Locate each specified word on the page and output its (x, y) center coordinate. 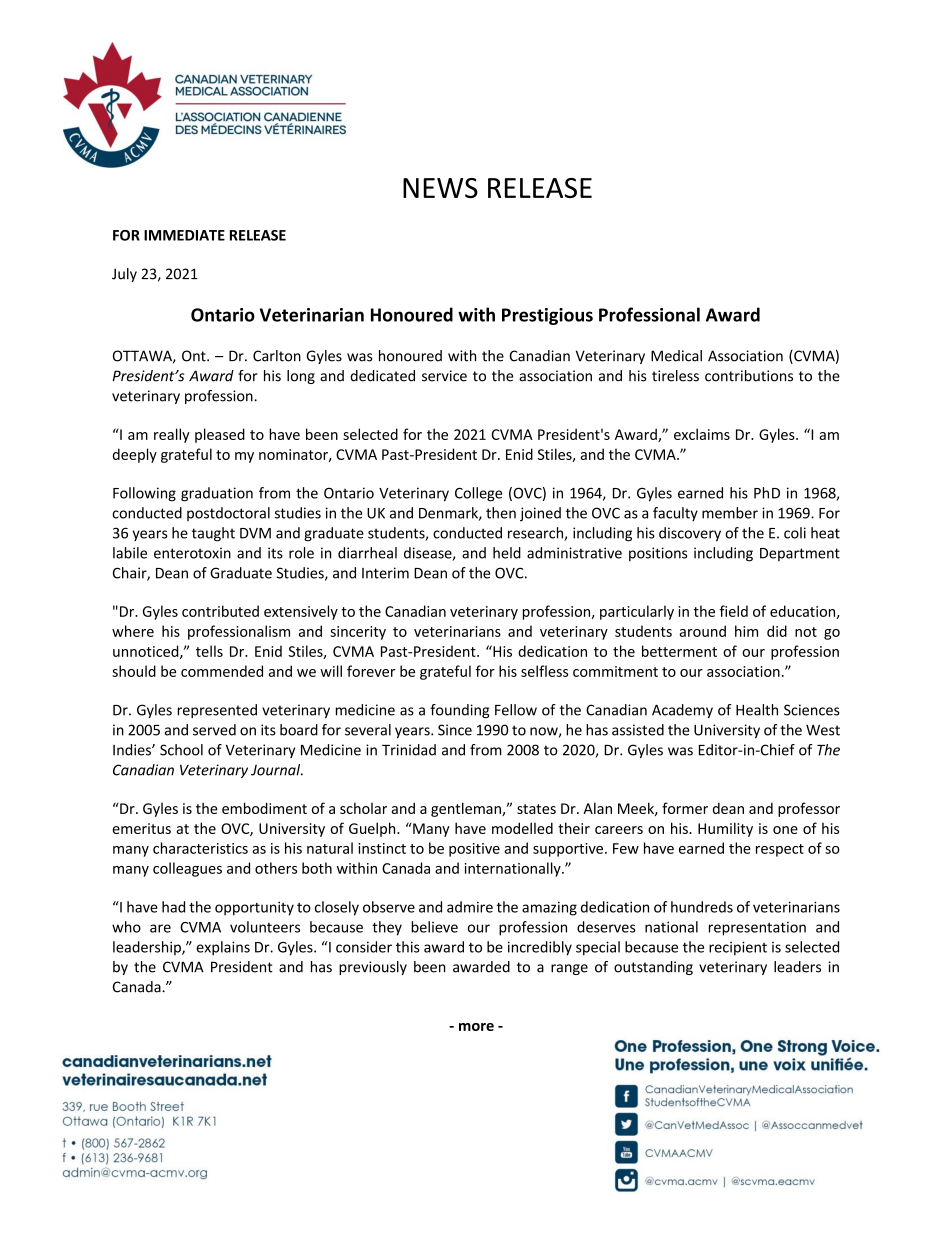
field (733, 611)
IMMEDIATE (184, 235)
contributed (220, 611)
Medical (676, 356)
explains (223, 948)
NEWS (440, 188)
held (507, 553)
